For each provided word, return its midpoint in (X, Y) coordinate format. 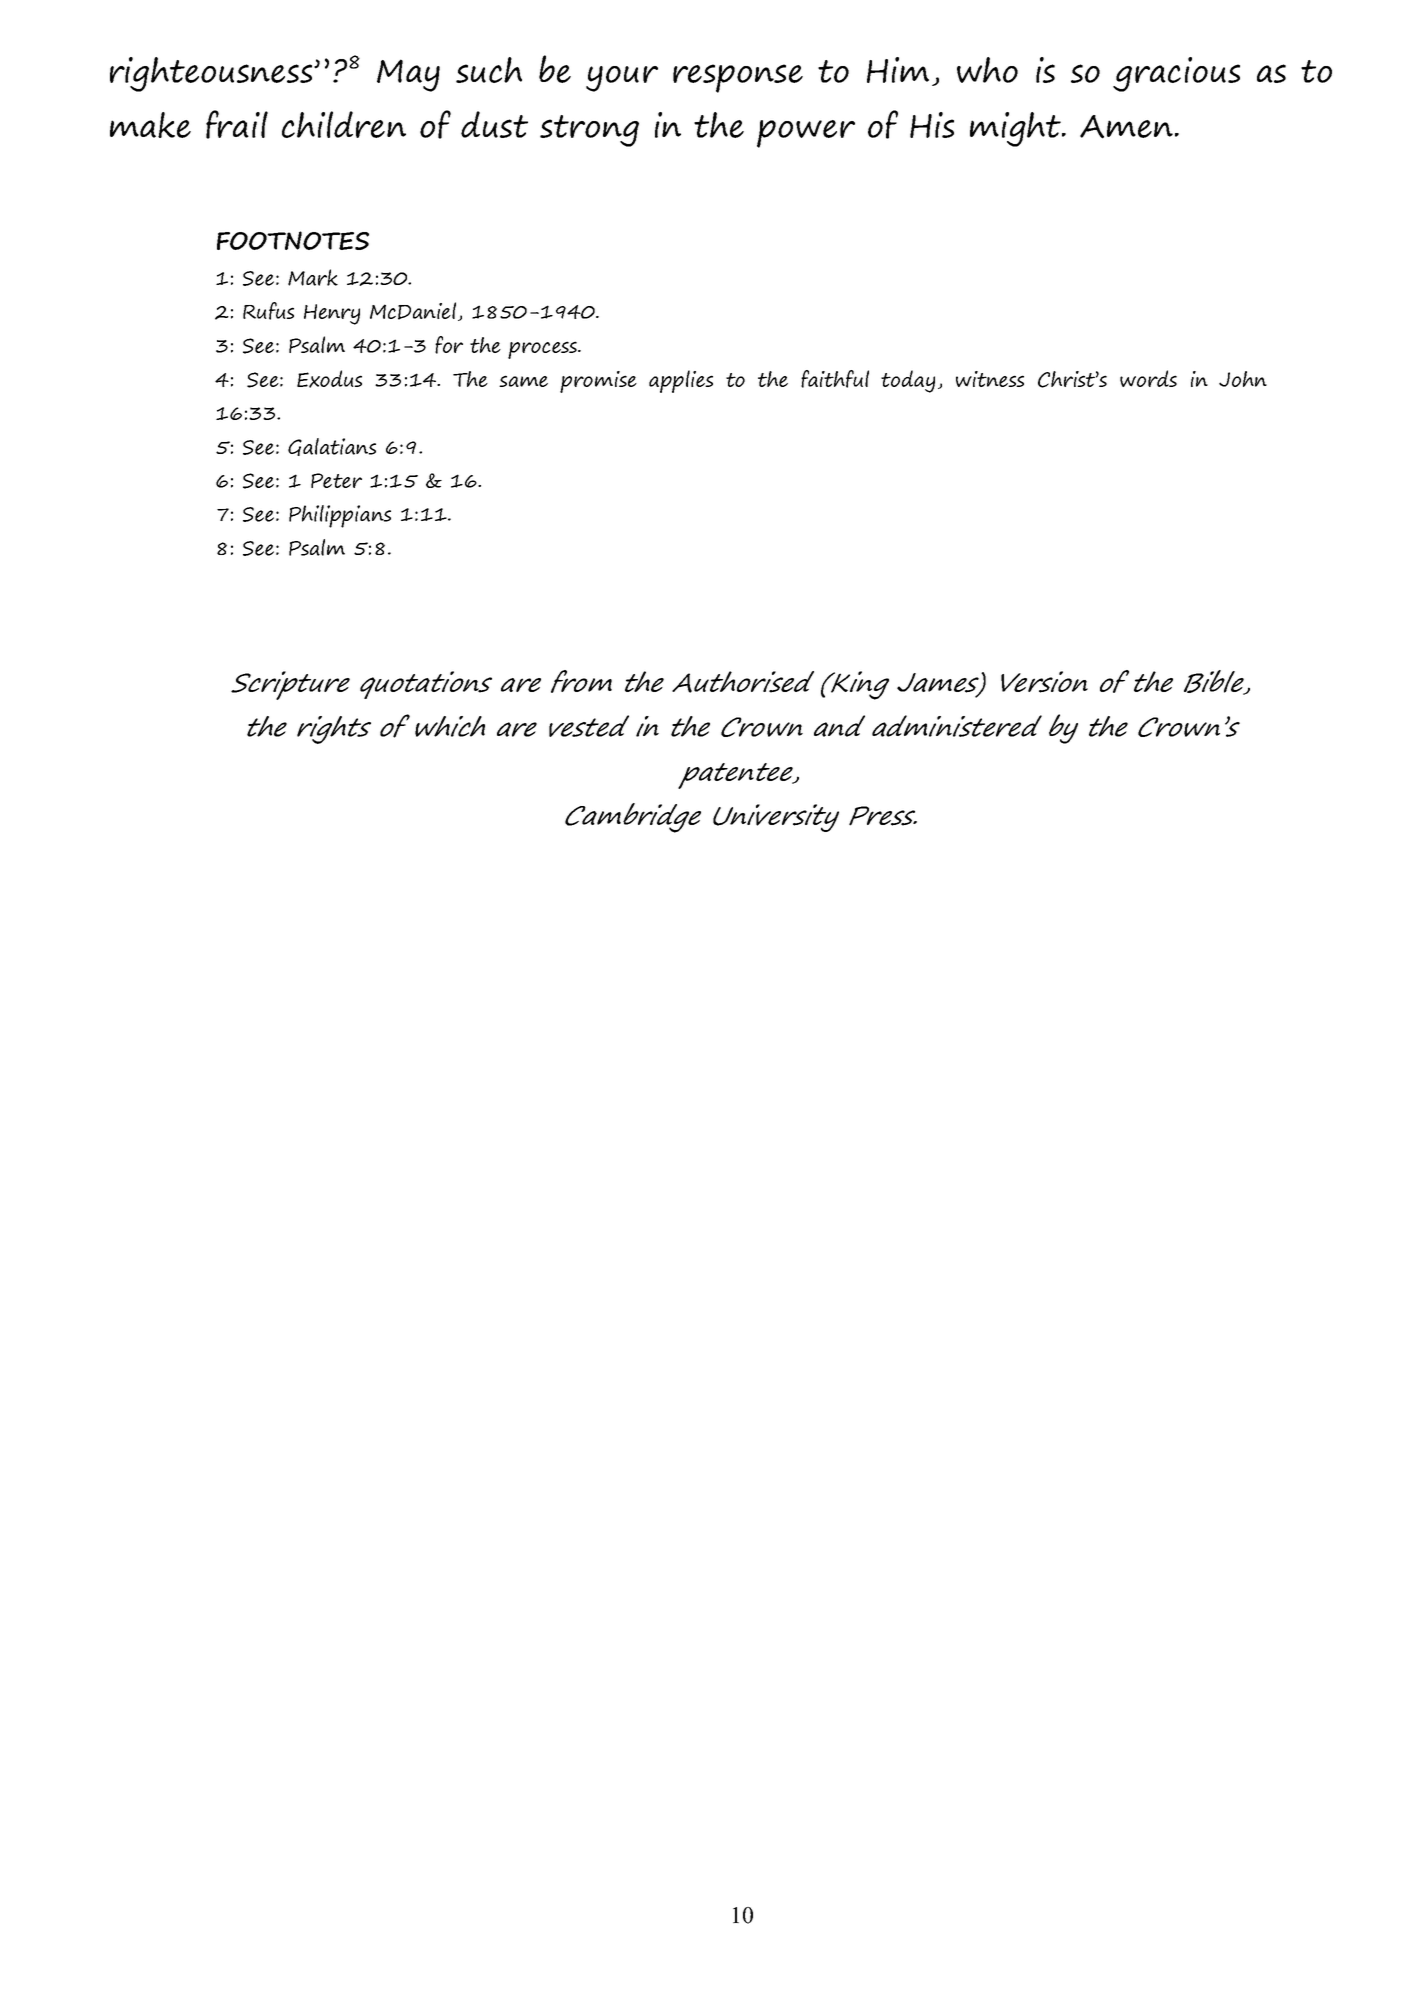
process (543, 350)
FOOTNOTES (293, 240)
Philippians (340, 516)
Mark (313, 277)
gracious (1176, 74)
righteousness (212, 74)
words (1148, 378)
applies (681, 381)
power (806, 134)
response (738, 78)
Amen (1128, 127)
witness (990, 379)
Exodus (329, 379)
